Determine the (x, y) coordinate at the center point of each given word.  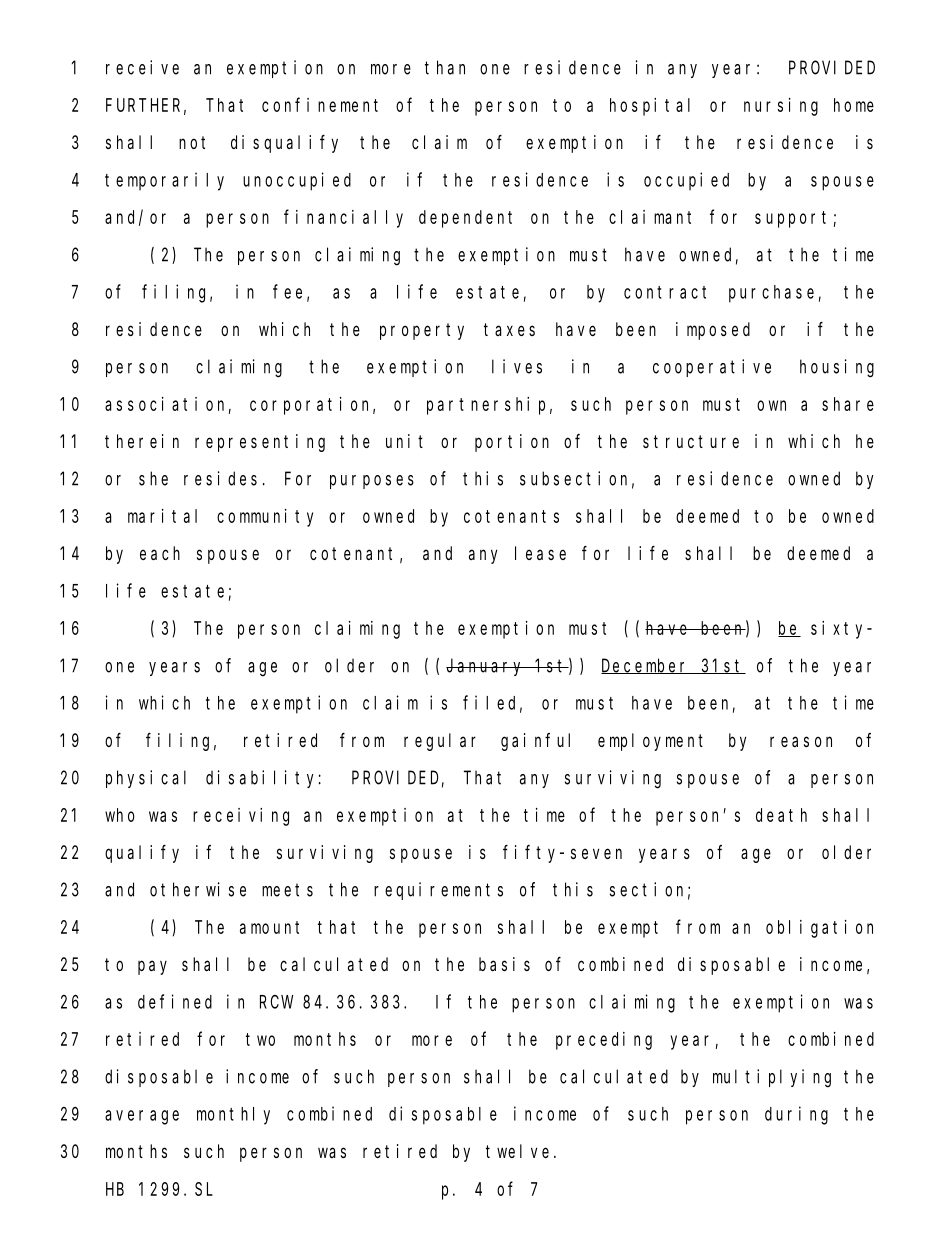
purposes (372, 482)
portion (512, 443)
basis (504, 964)
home (854, 105)
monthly (233, 1116)
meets (287, 890)
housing (837, 368)
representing (260, 443)
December (646, 666)
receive (142, 67)
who (120, 815)
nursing (781, 107)
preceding (604, 1041)
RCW (276, 1002)
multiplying (772, 1078)
